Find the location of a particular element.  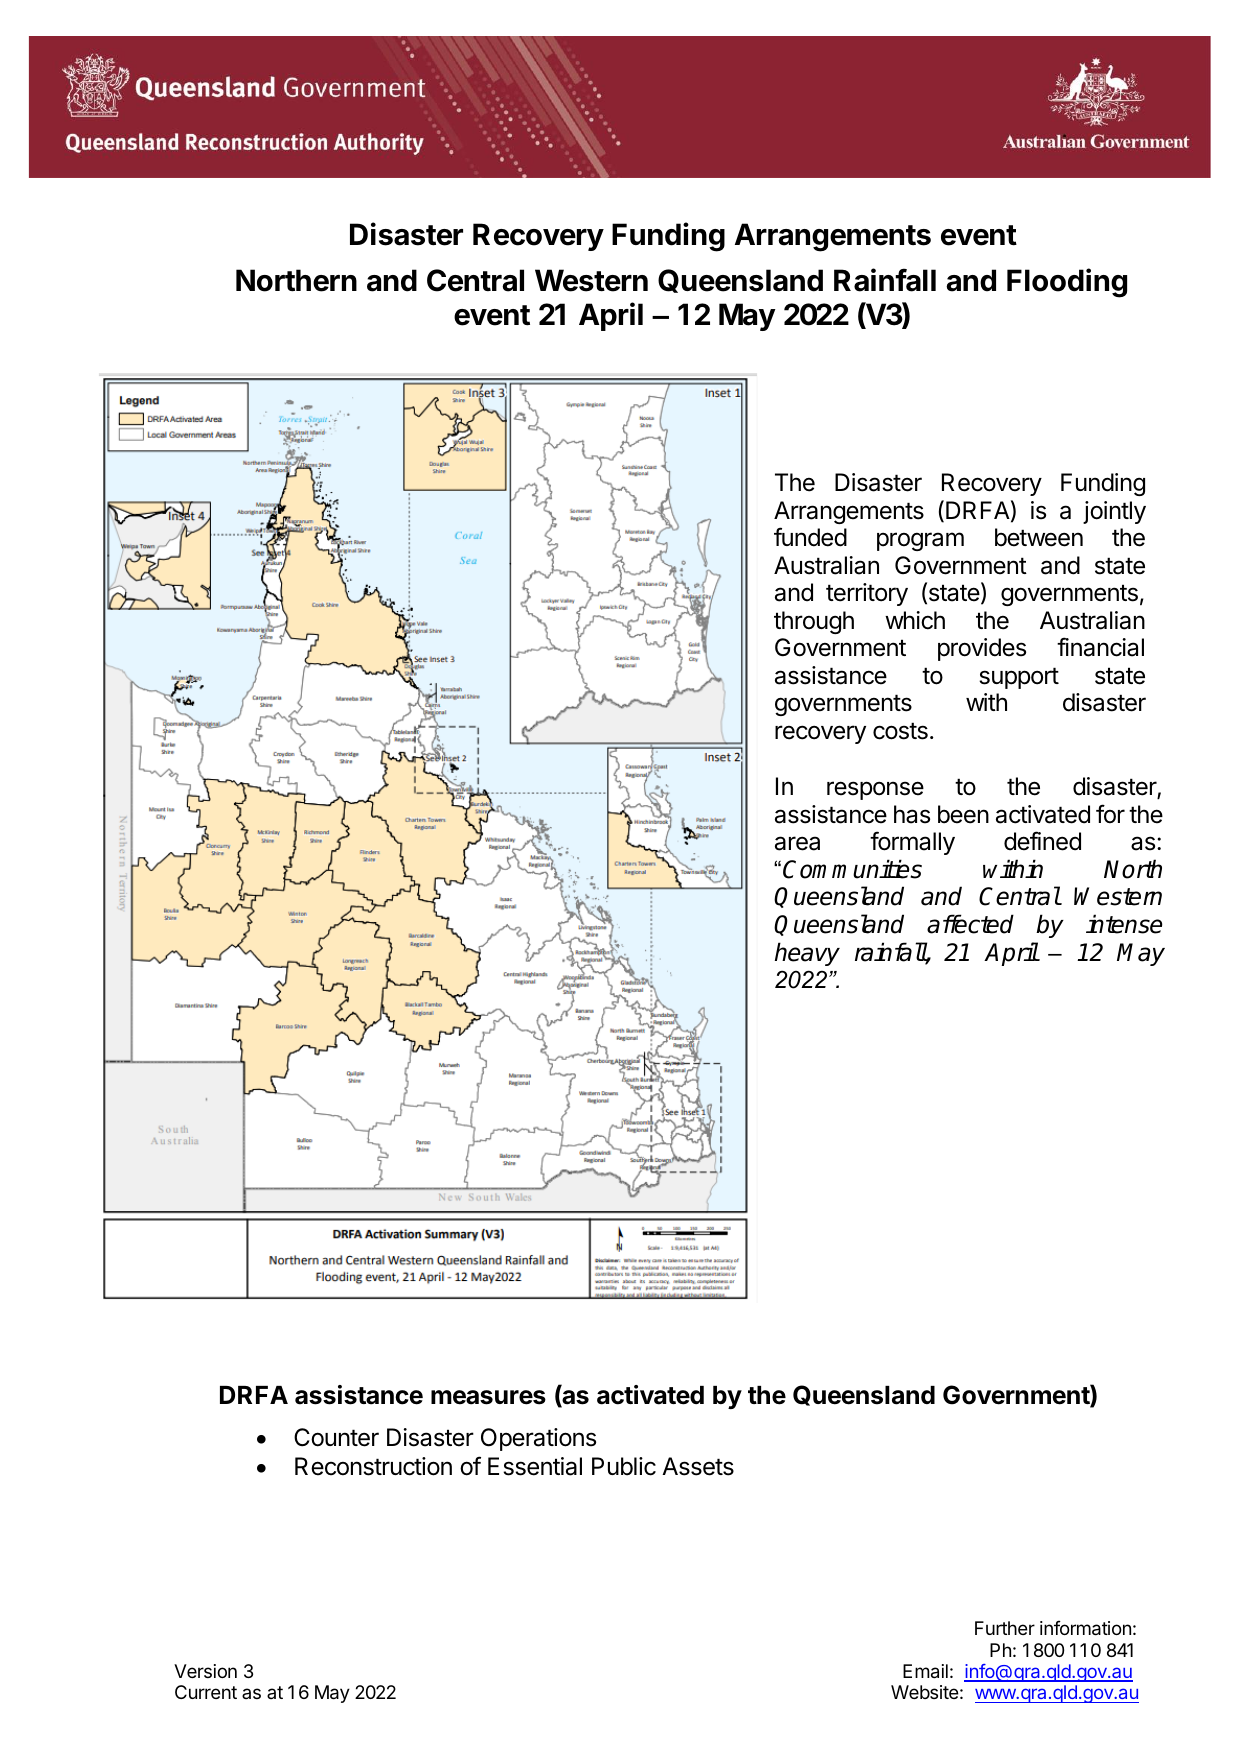

Further is located at coordinates (1005, 1628).
